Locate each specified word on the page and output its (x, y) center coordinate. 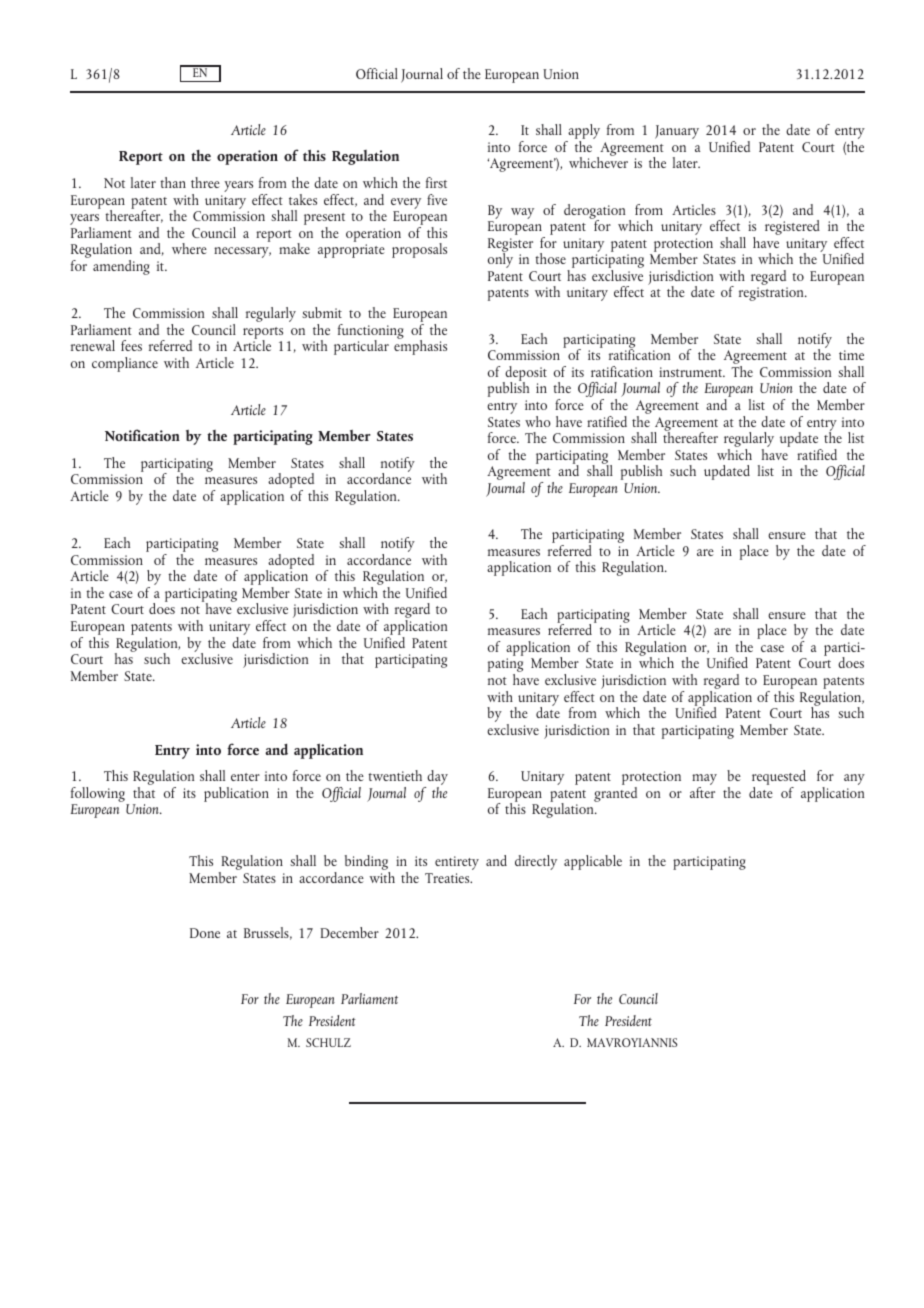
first (436, 182)
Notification (142, 435)
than (173, 182)
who (538, 421)
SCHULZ (328, 1042)
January (677, 132)
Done (205, 933)
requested (779, 779)
